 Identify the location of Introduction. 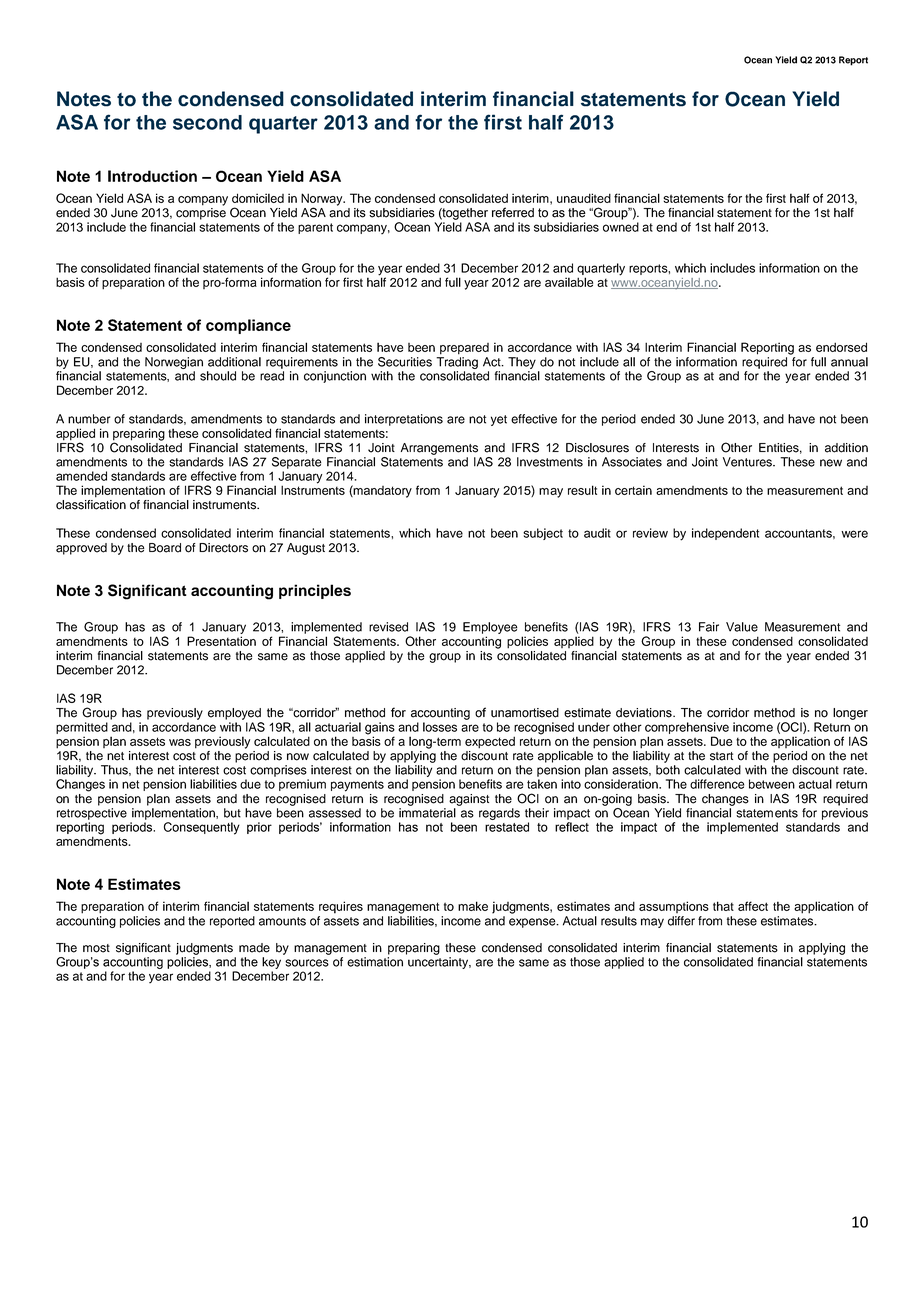
(152, 176).
